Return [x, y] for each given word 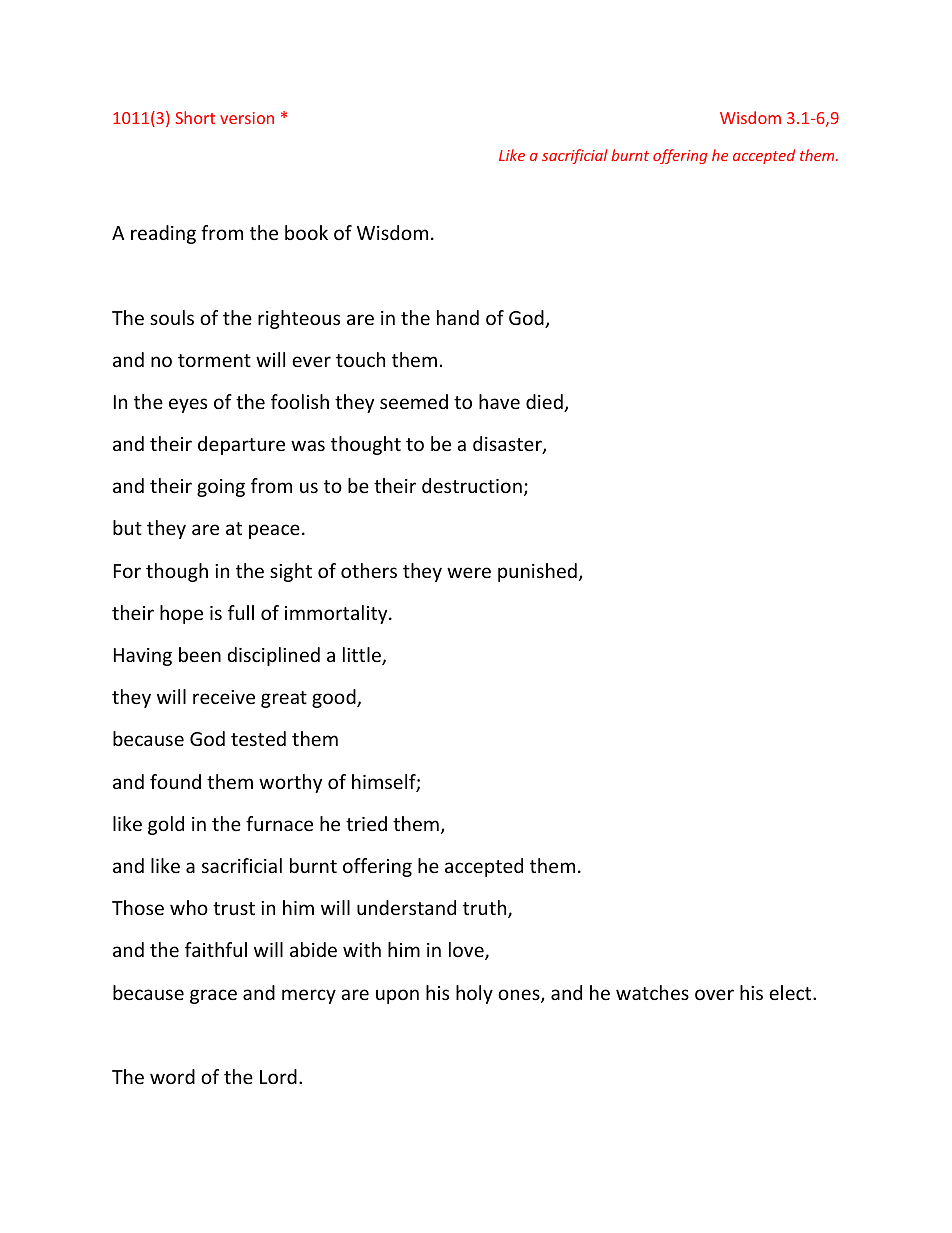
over [714, 994]
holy [474, 994]
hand [458, 317]
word [172, 1076]
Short [195, 117]
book [306, 232]
